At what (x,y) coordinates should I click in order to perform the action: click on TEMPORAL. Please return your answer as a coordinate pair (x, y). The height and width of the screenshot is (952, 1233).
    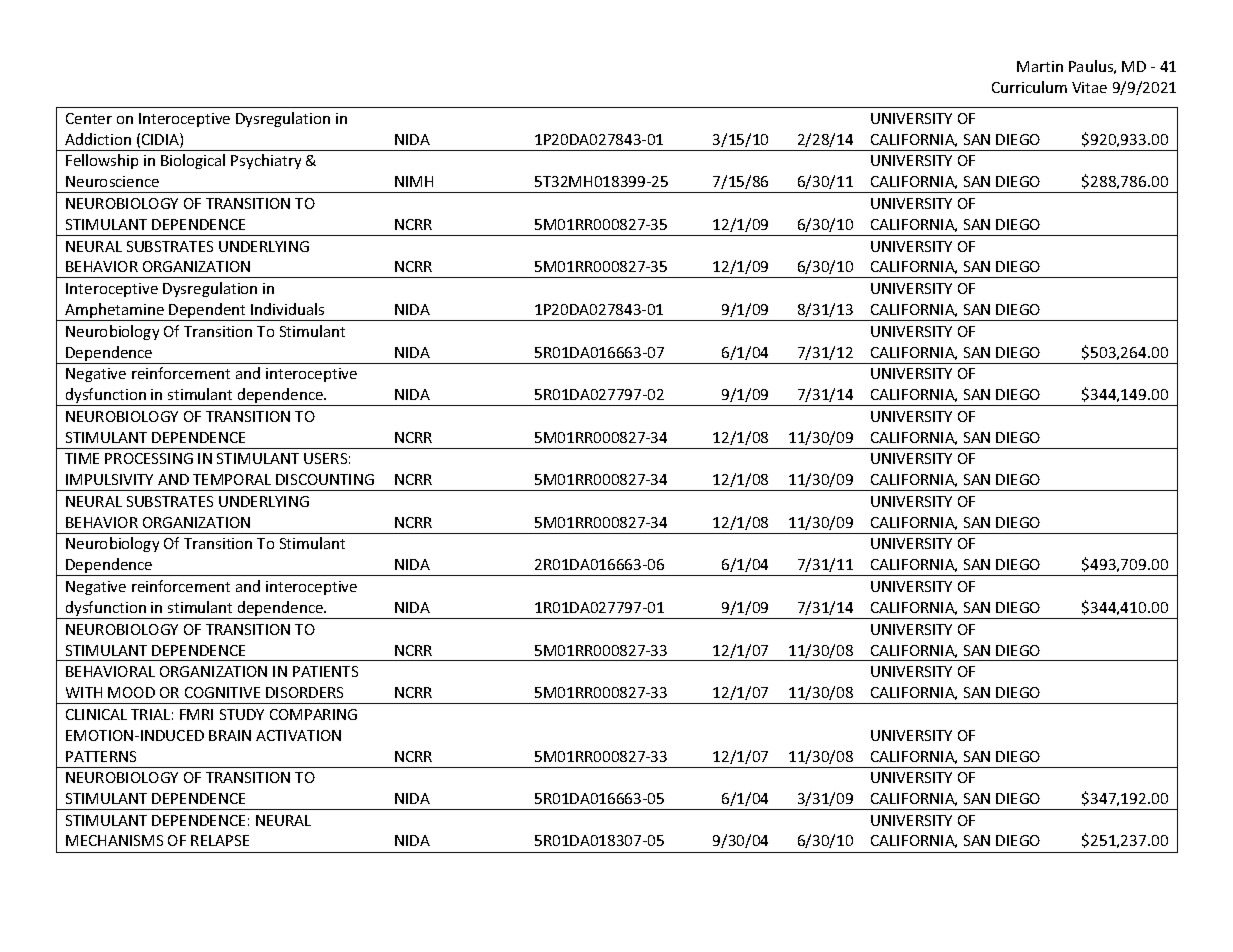
    Looking at the image, I should click on (232, 479).
